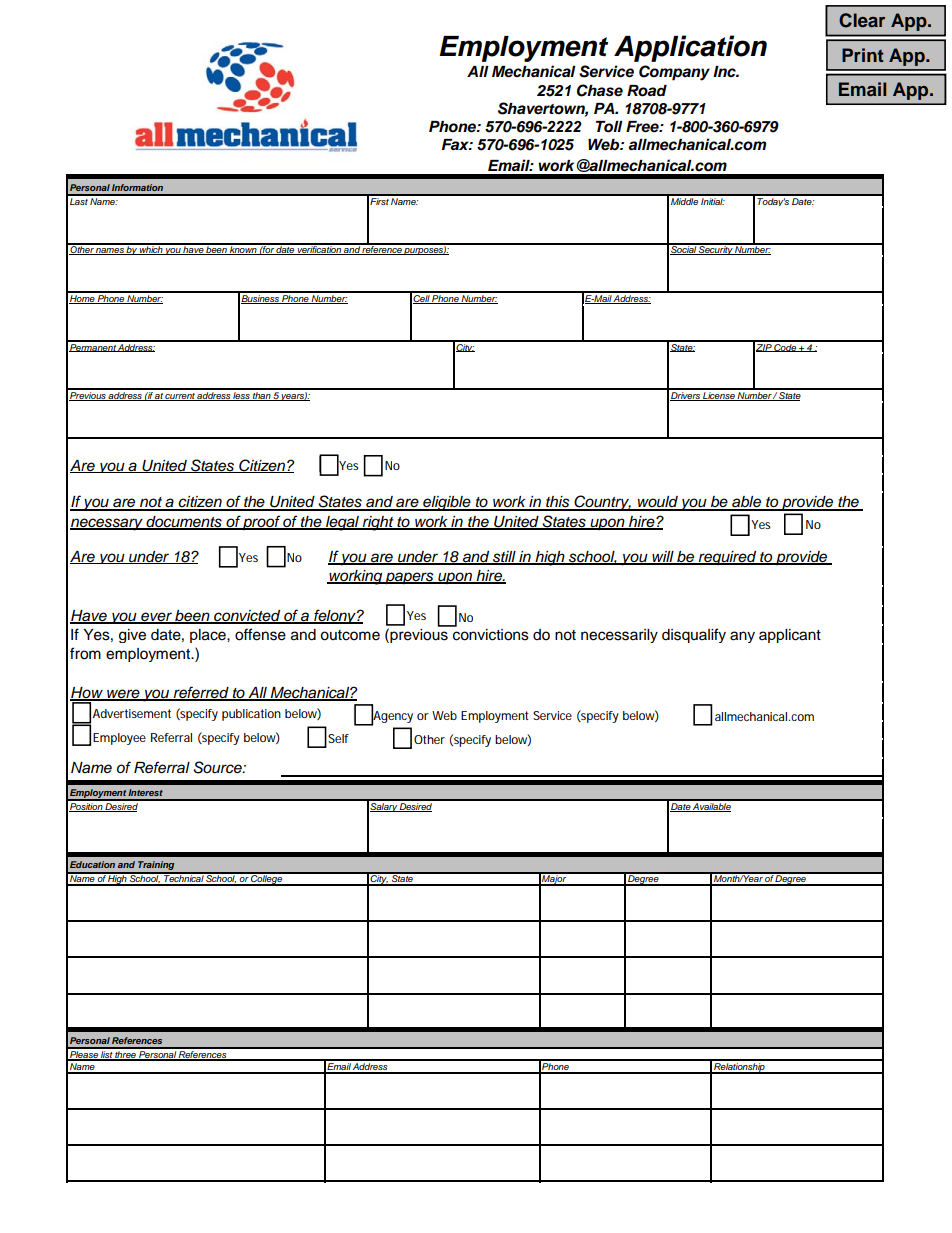 The image size is (952, 1233). What do you see at coordinates (694, 635) in the screenshot?
I see `disqualify` at bounding box center [694, 635].
